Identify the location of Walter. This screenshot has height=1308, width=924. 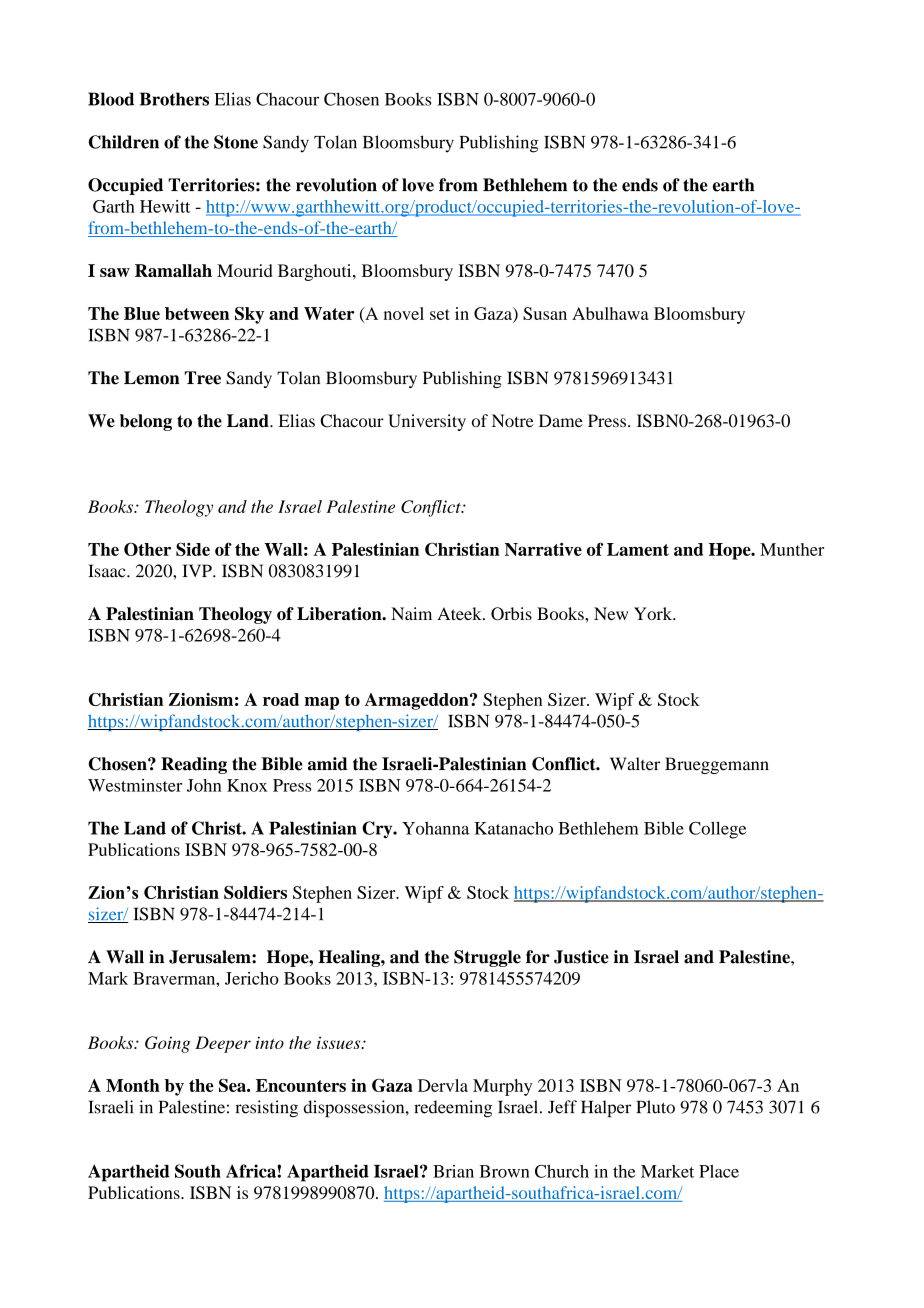
(635, 764).
